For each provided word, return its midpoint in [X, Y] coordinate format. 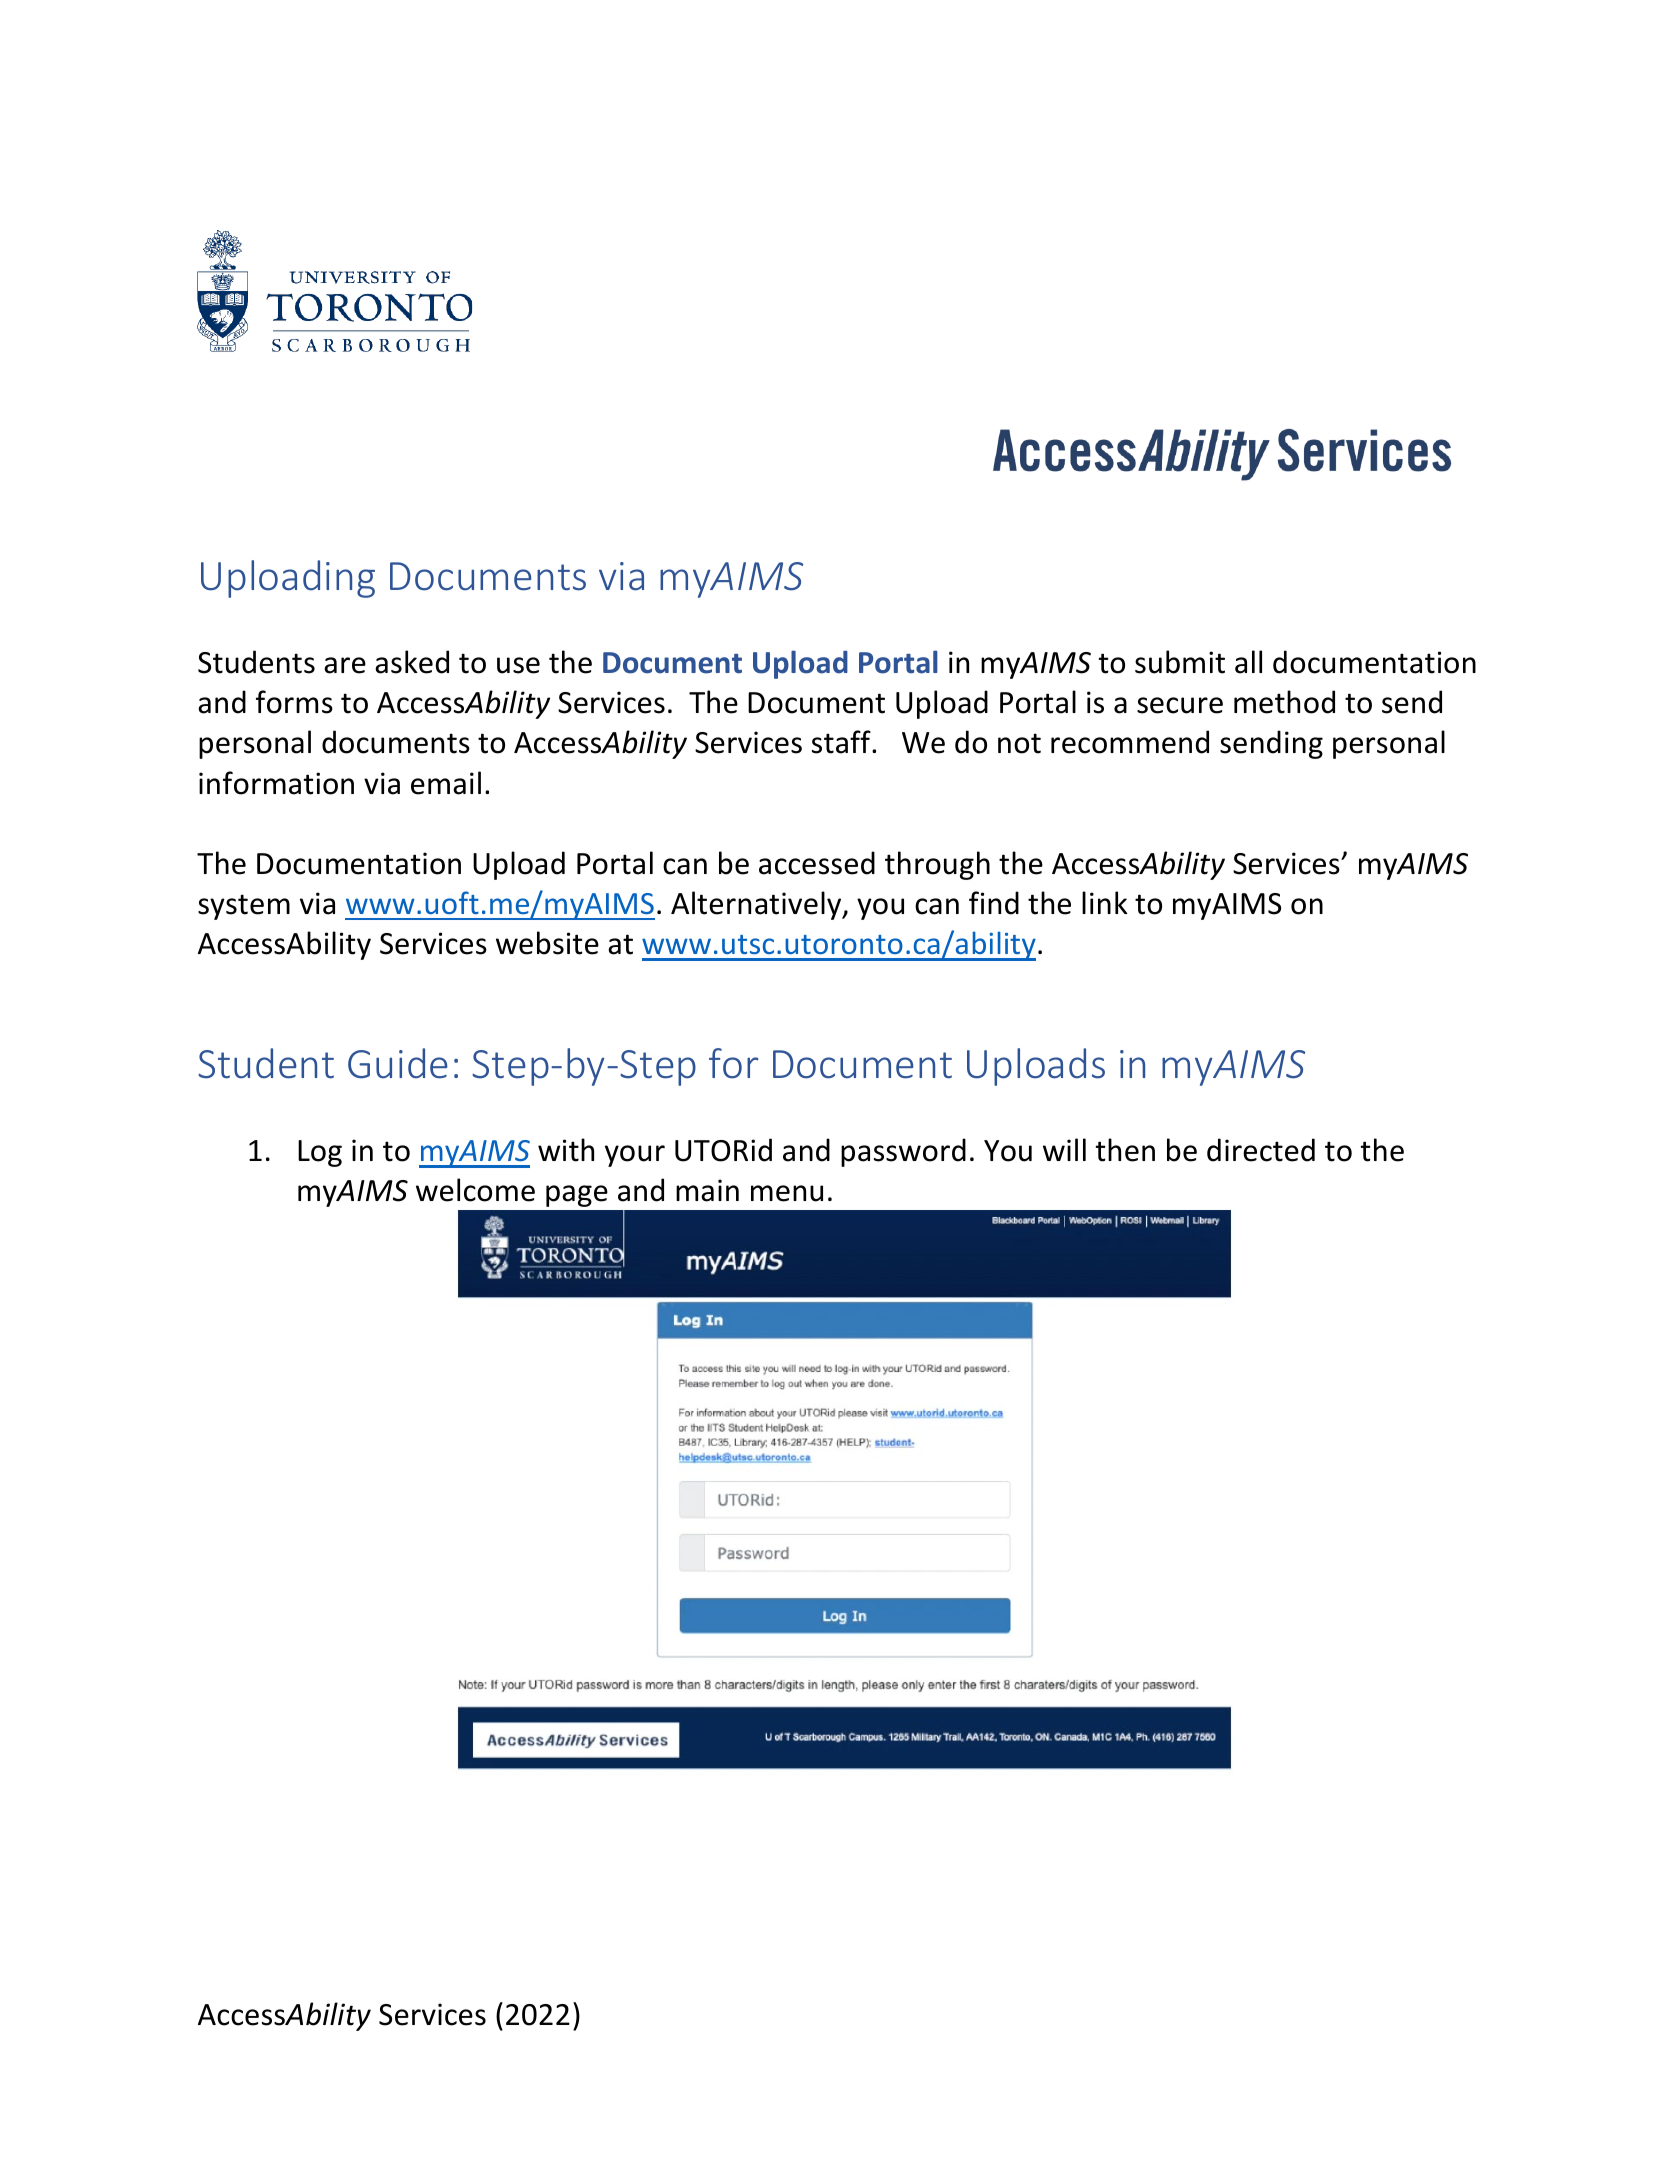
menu [787, 1193]
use [518, 665]
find [994, 903]
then [1125, 1150]
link [1105, 902]
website [547, 943]
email [446, 783]
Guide [398, 1063]
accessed [817, 863]
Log [320, 1153]
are [345, 665]
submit [1180, 662]
